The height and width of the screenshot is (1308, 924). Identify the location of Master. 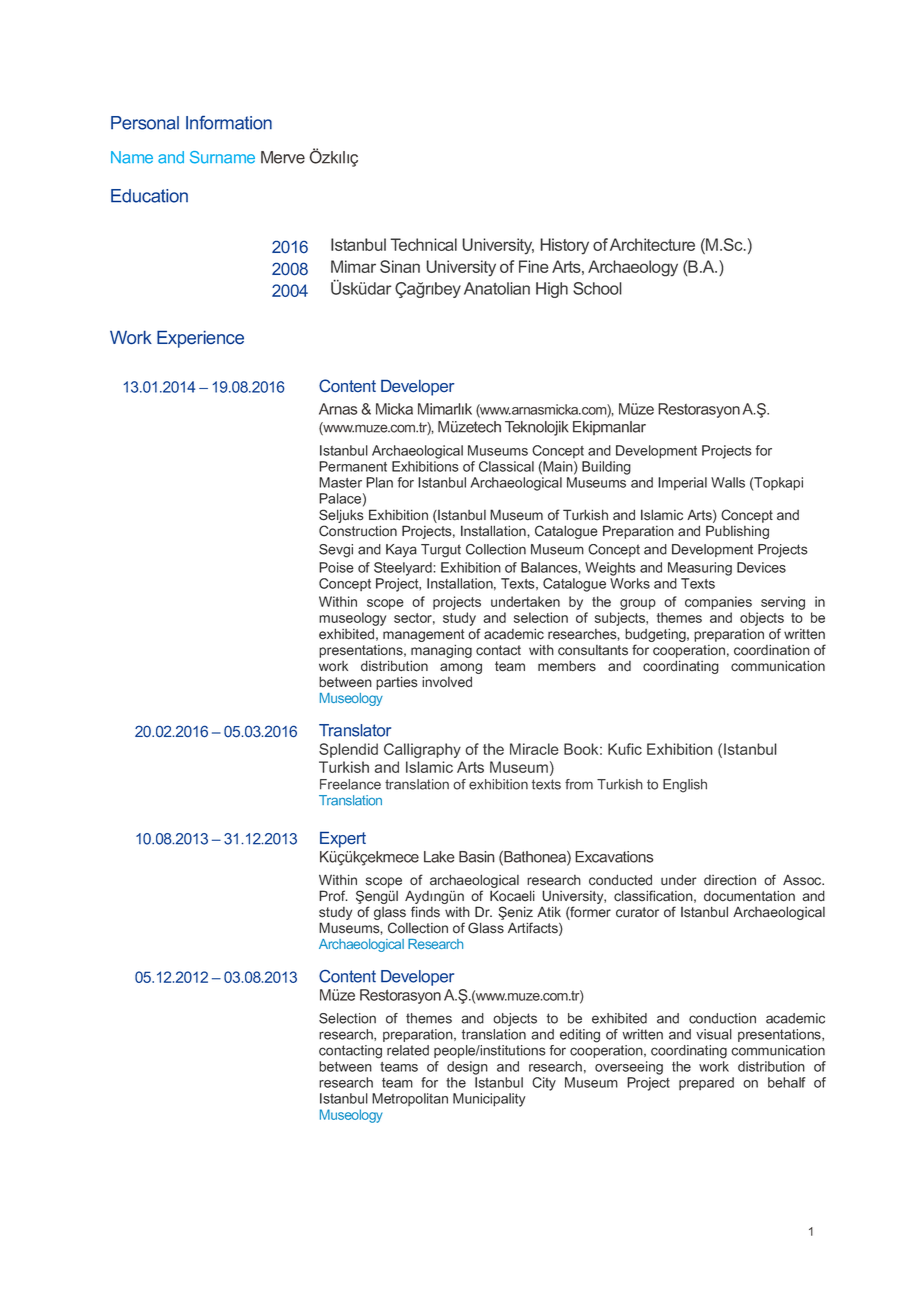
(340, 482).
